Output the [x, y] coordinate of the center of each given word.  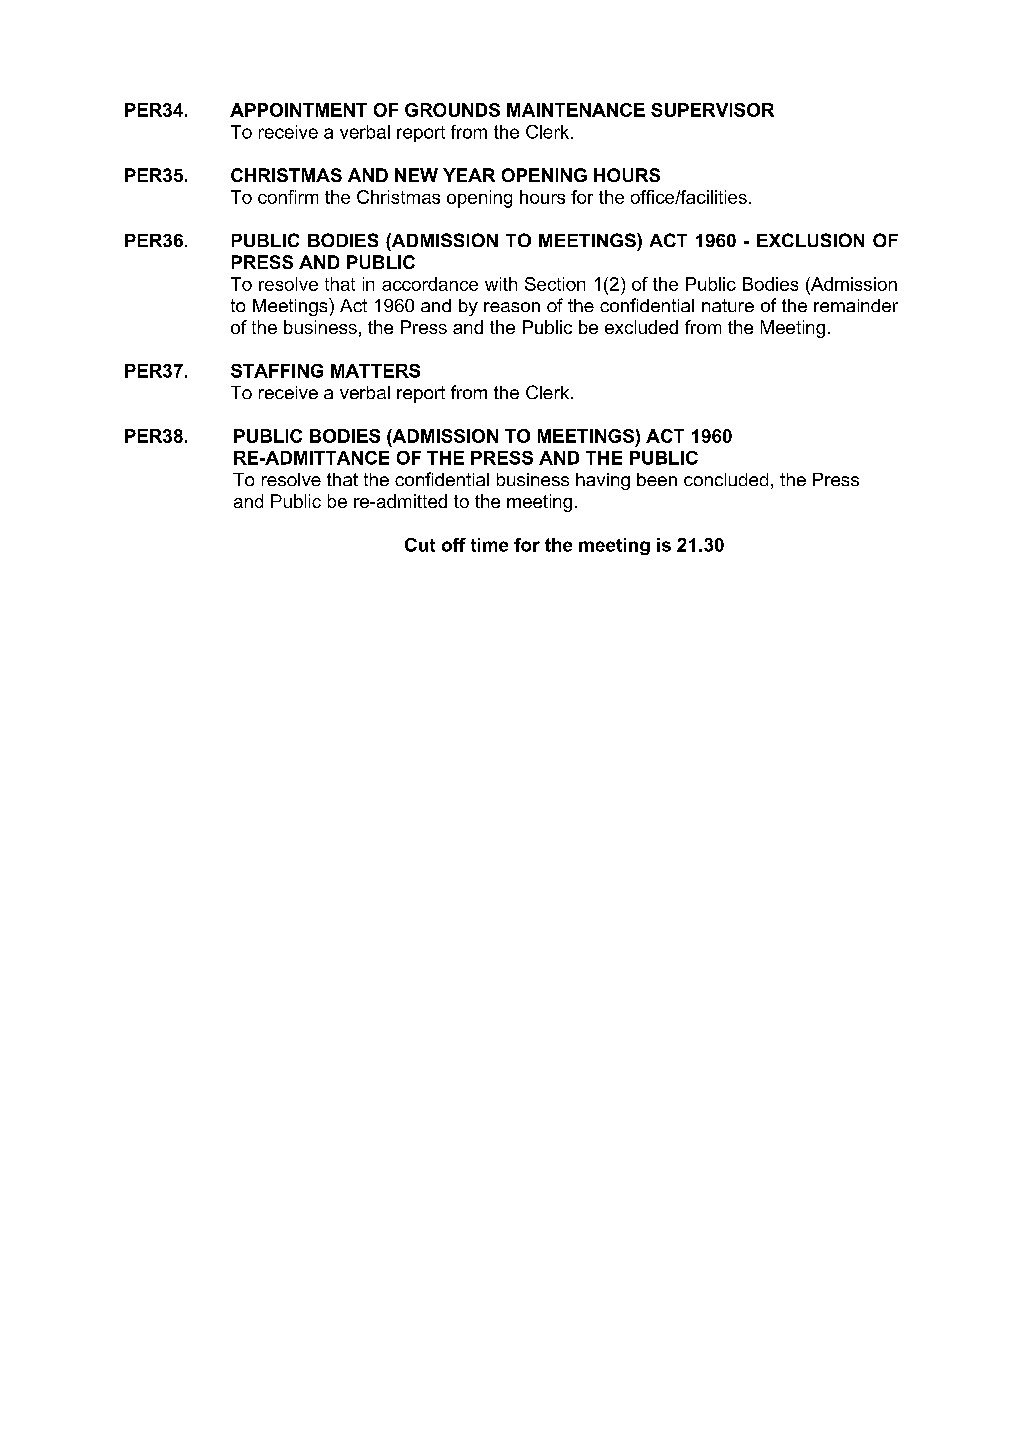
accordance [430, 284]
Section [555, 284]
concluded [726, 479]
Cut [420, 545]
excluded [641, 327]
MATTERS [375, 371]
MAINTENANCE [576, 110]
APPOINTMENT [298, 110]
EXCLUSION [810, 240]
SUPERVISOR [712, 110]
